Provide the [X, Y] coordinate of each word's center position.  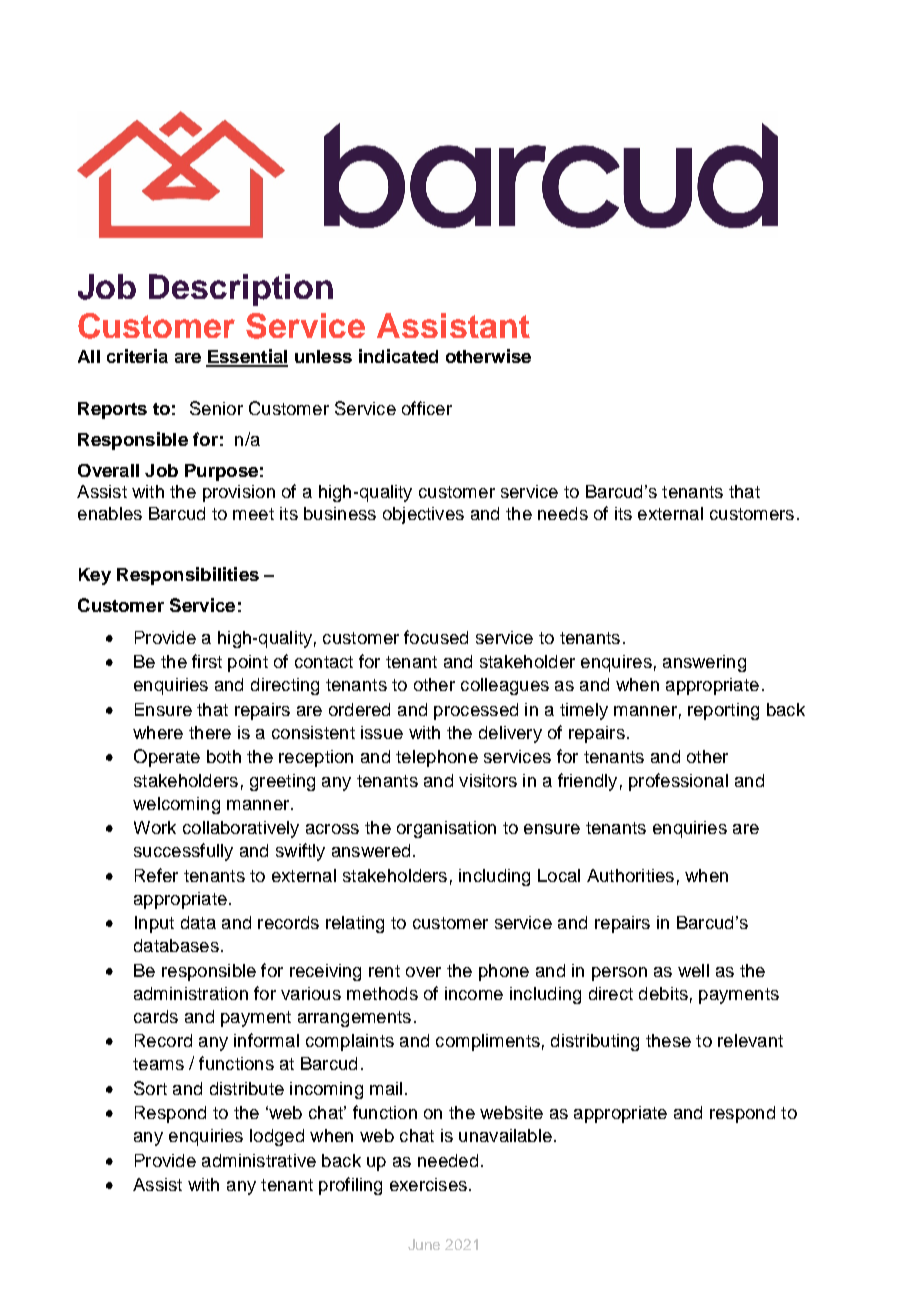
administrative [259, 1160]
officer [427, 408]
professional [678, 782]
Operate [167, 758]
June [424, 1244]
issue [382, 732]
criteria [137, 356]
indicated [398, 356]
